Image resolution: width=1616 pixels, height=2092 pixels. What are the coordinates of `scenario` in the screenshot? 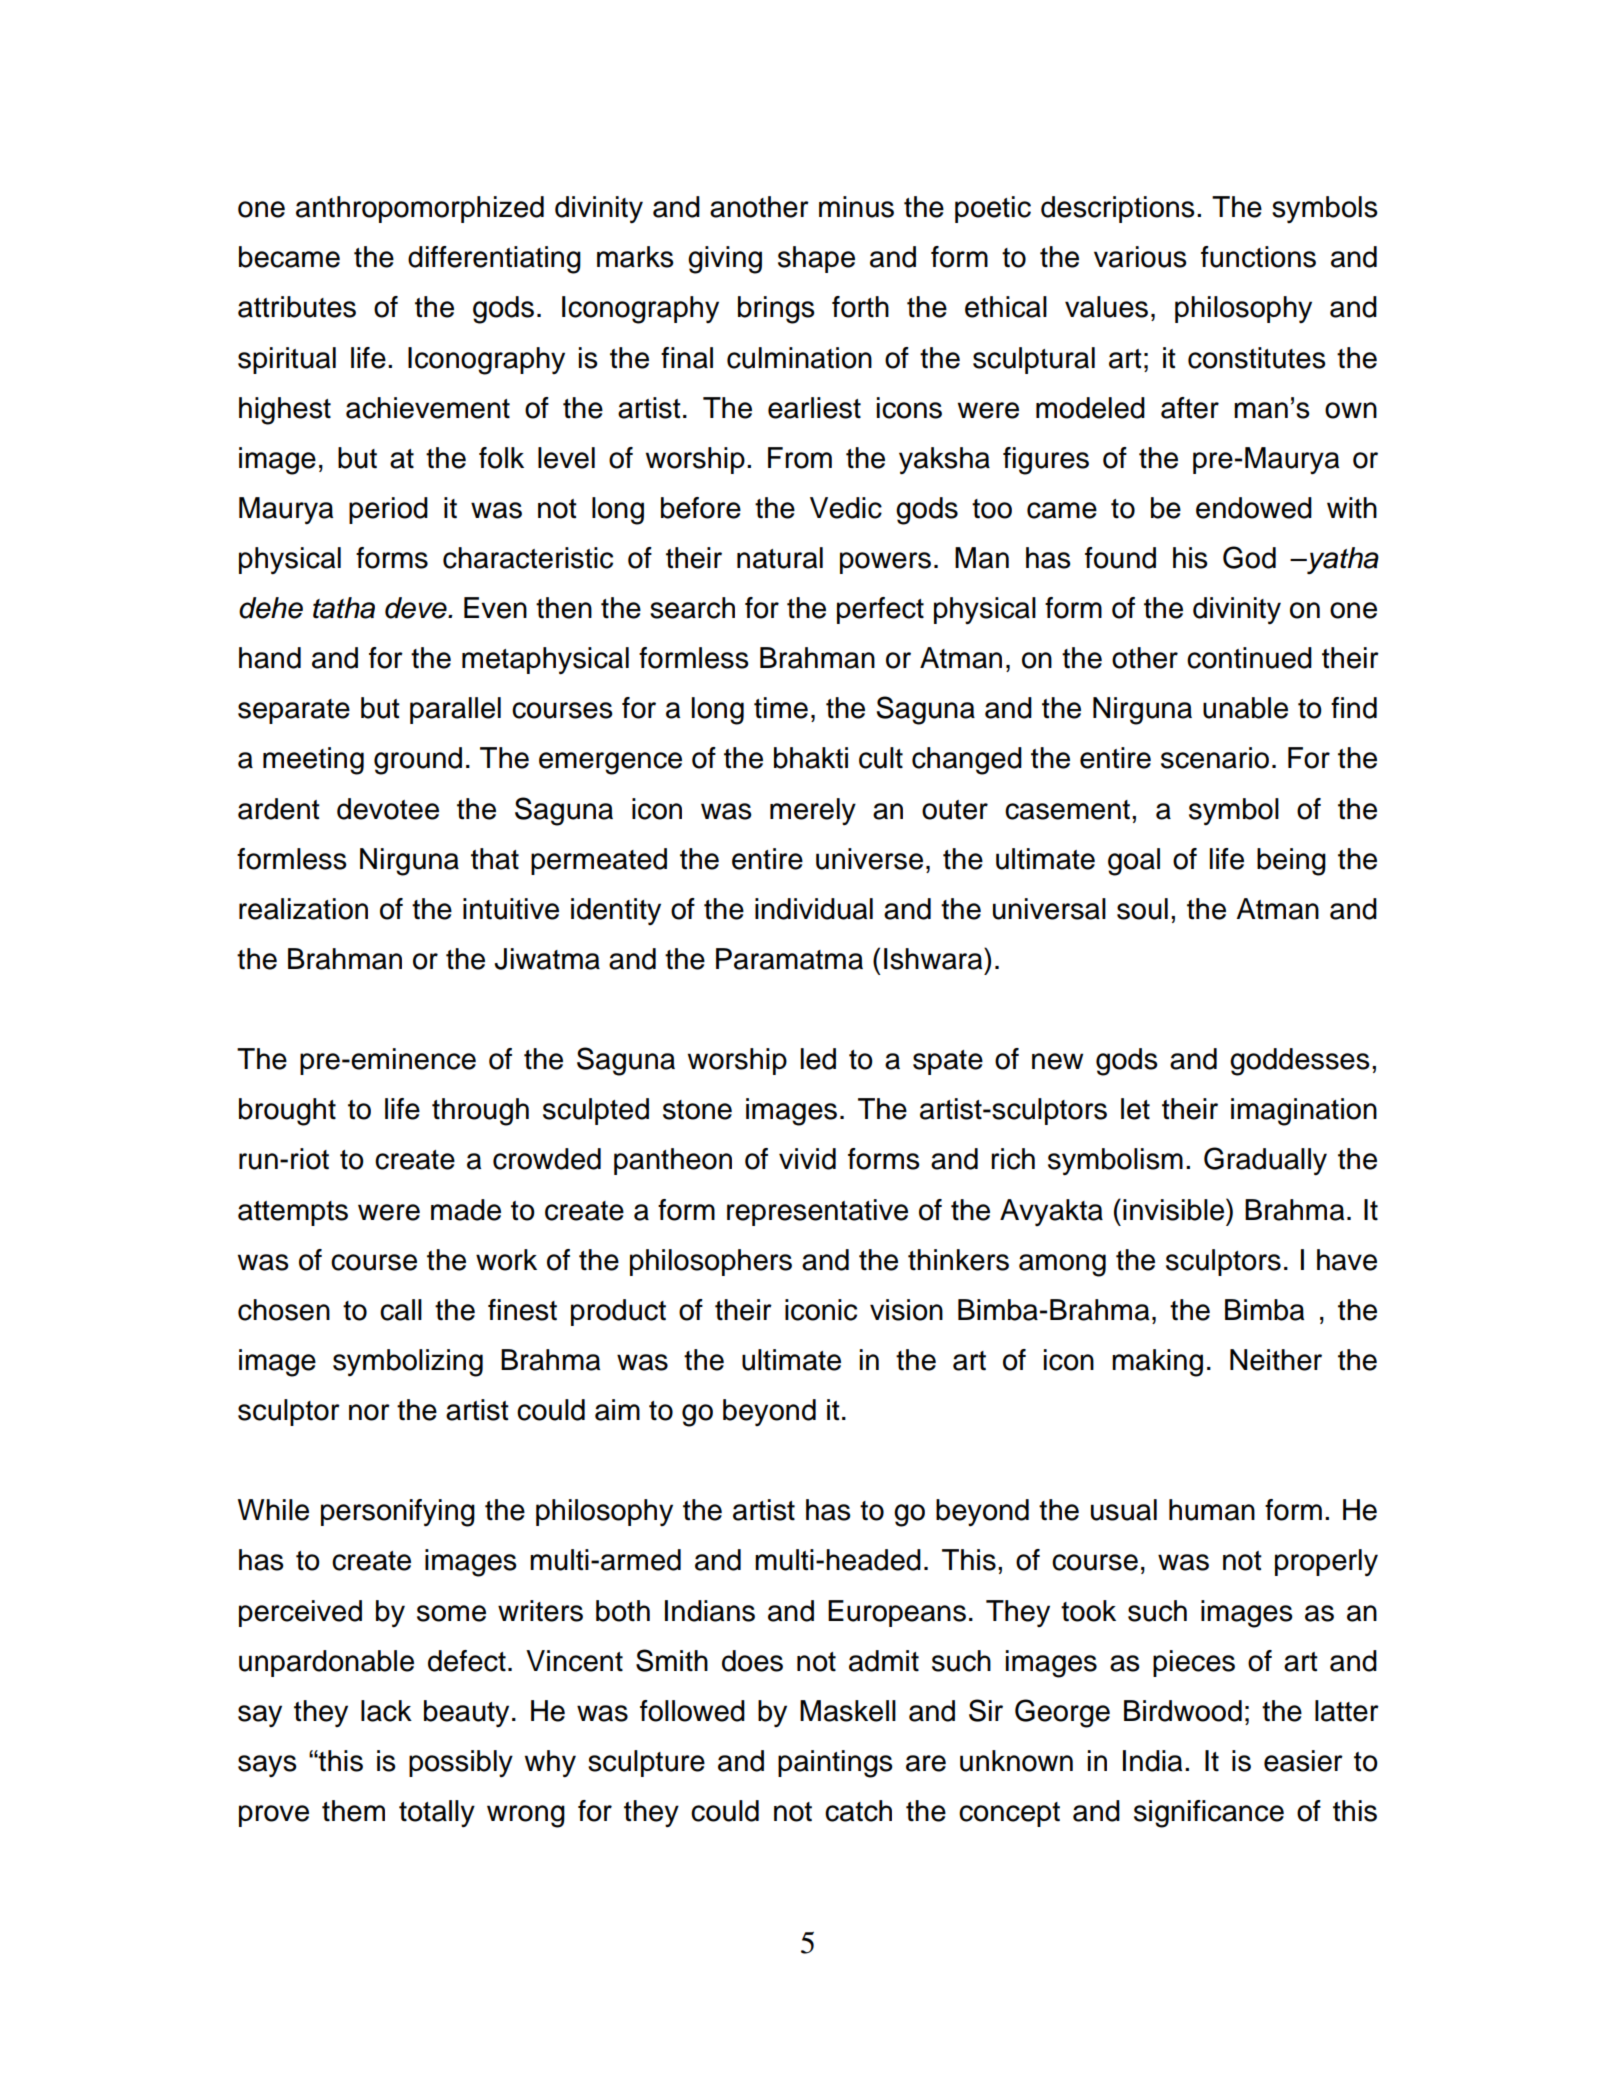 It's located at (1215, 758).
